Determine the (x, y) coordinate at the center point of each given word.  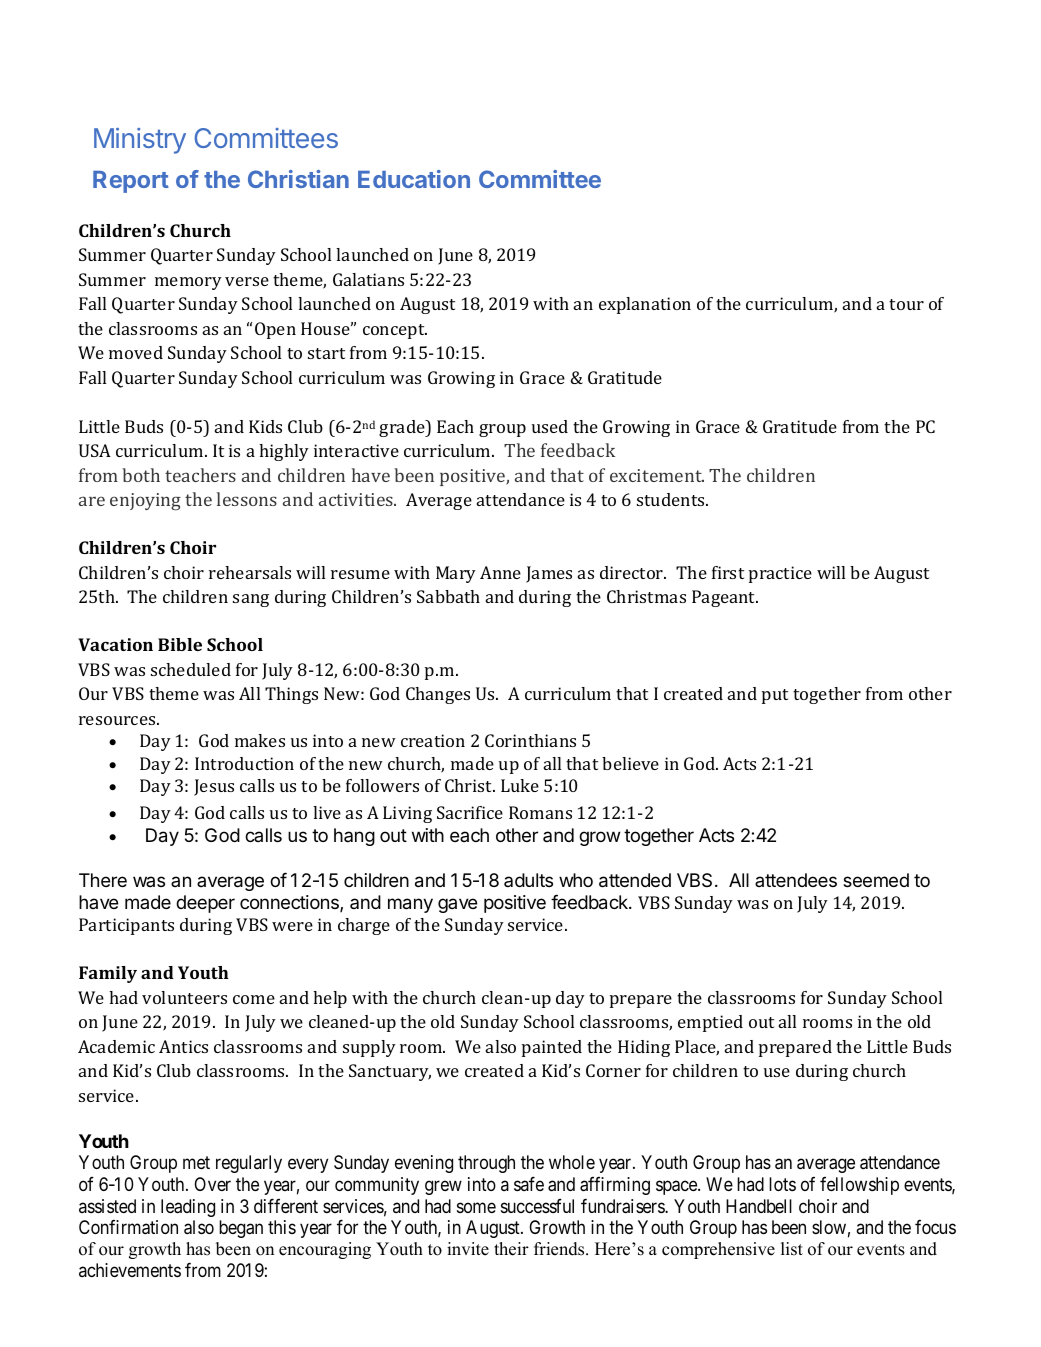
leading (188, 1208)
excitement (657, 475)
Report (131, 182)
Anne (500, 572)
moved (136, 352)
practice (780, 574)
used (550, 426)
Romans (540, 812)
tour (906, 304)
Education (414, 179)
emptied (710, 1023)
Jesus (214, 787)
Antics (183, 1046)
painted (552, 1048)
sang (251, 600)
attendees (796, 880)
